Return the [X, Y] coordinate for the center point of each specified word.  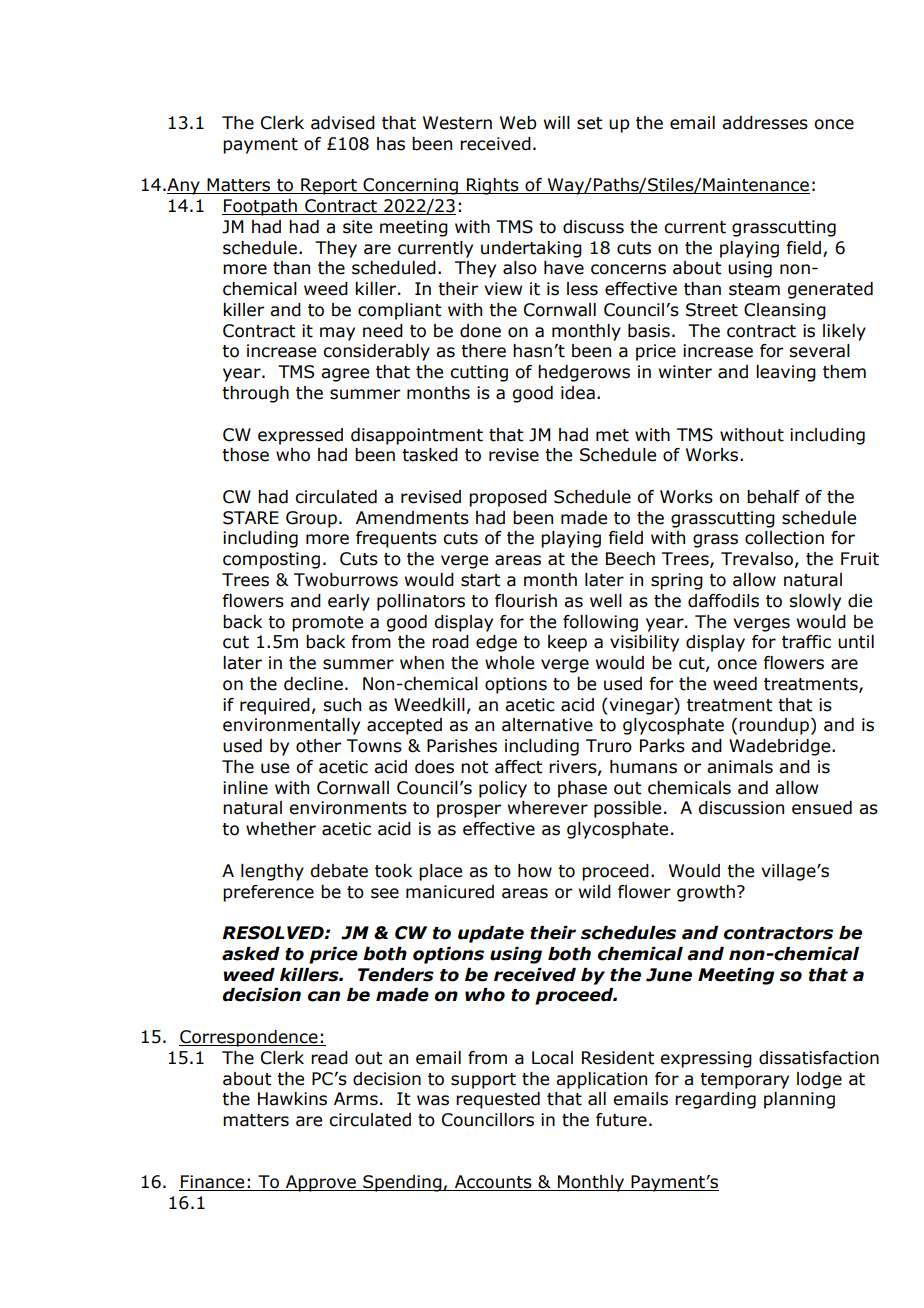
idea [578, 393]
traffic [806, 642]
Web [518, 123]
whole [509, 663]
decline [313, 684]
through [255, 394]
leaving [786, 373]
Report [329, 186]
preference [268, 893]
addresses [765, 123]
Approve [321, 1183]
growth [706, 893]
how [535, 871]
